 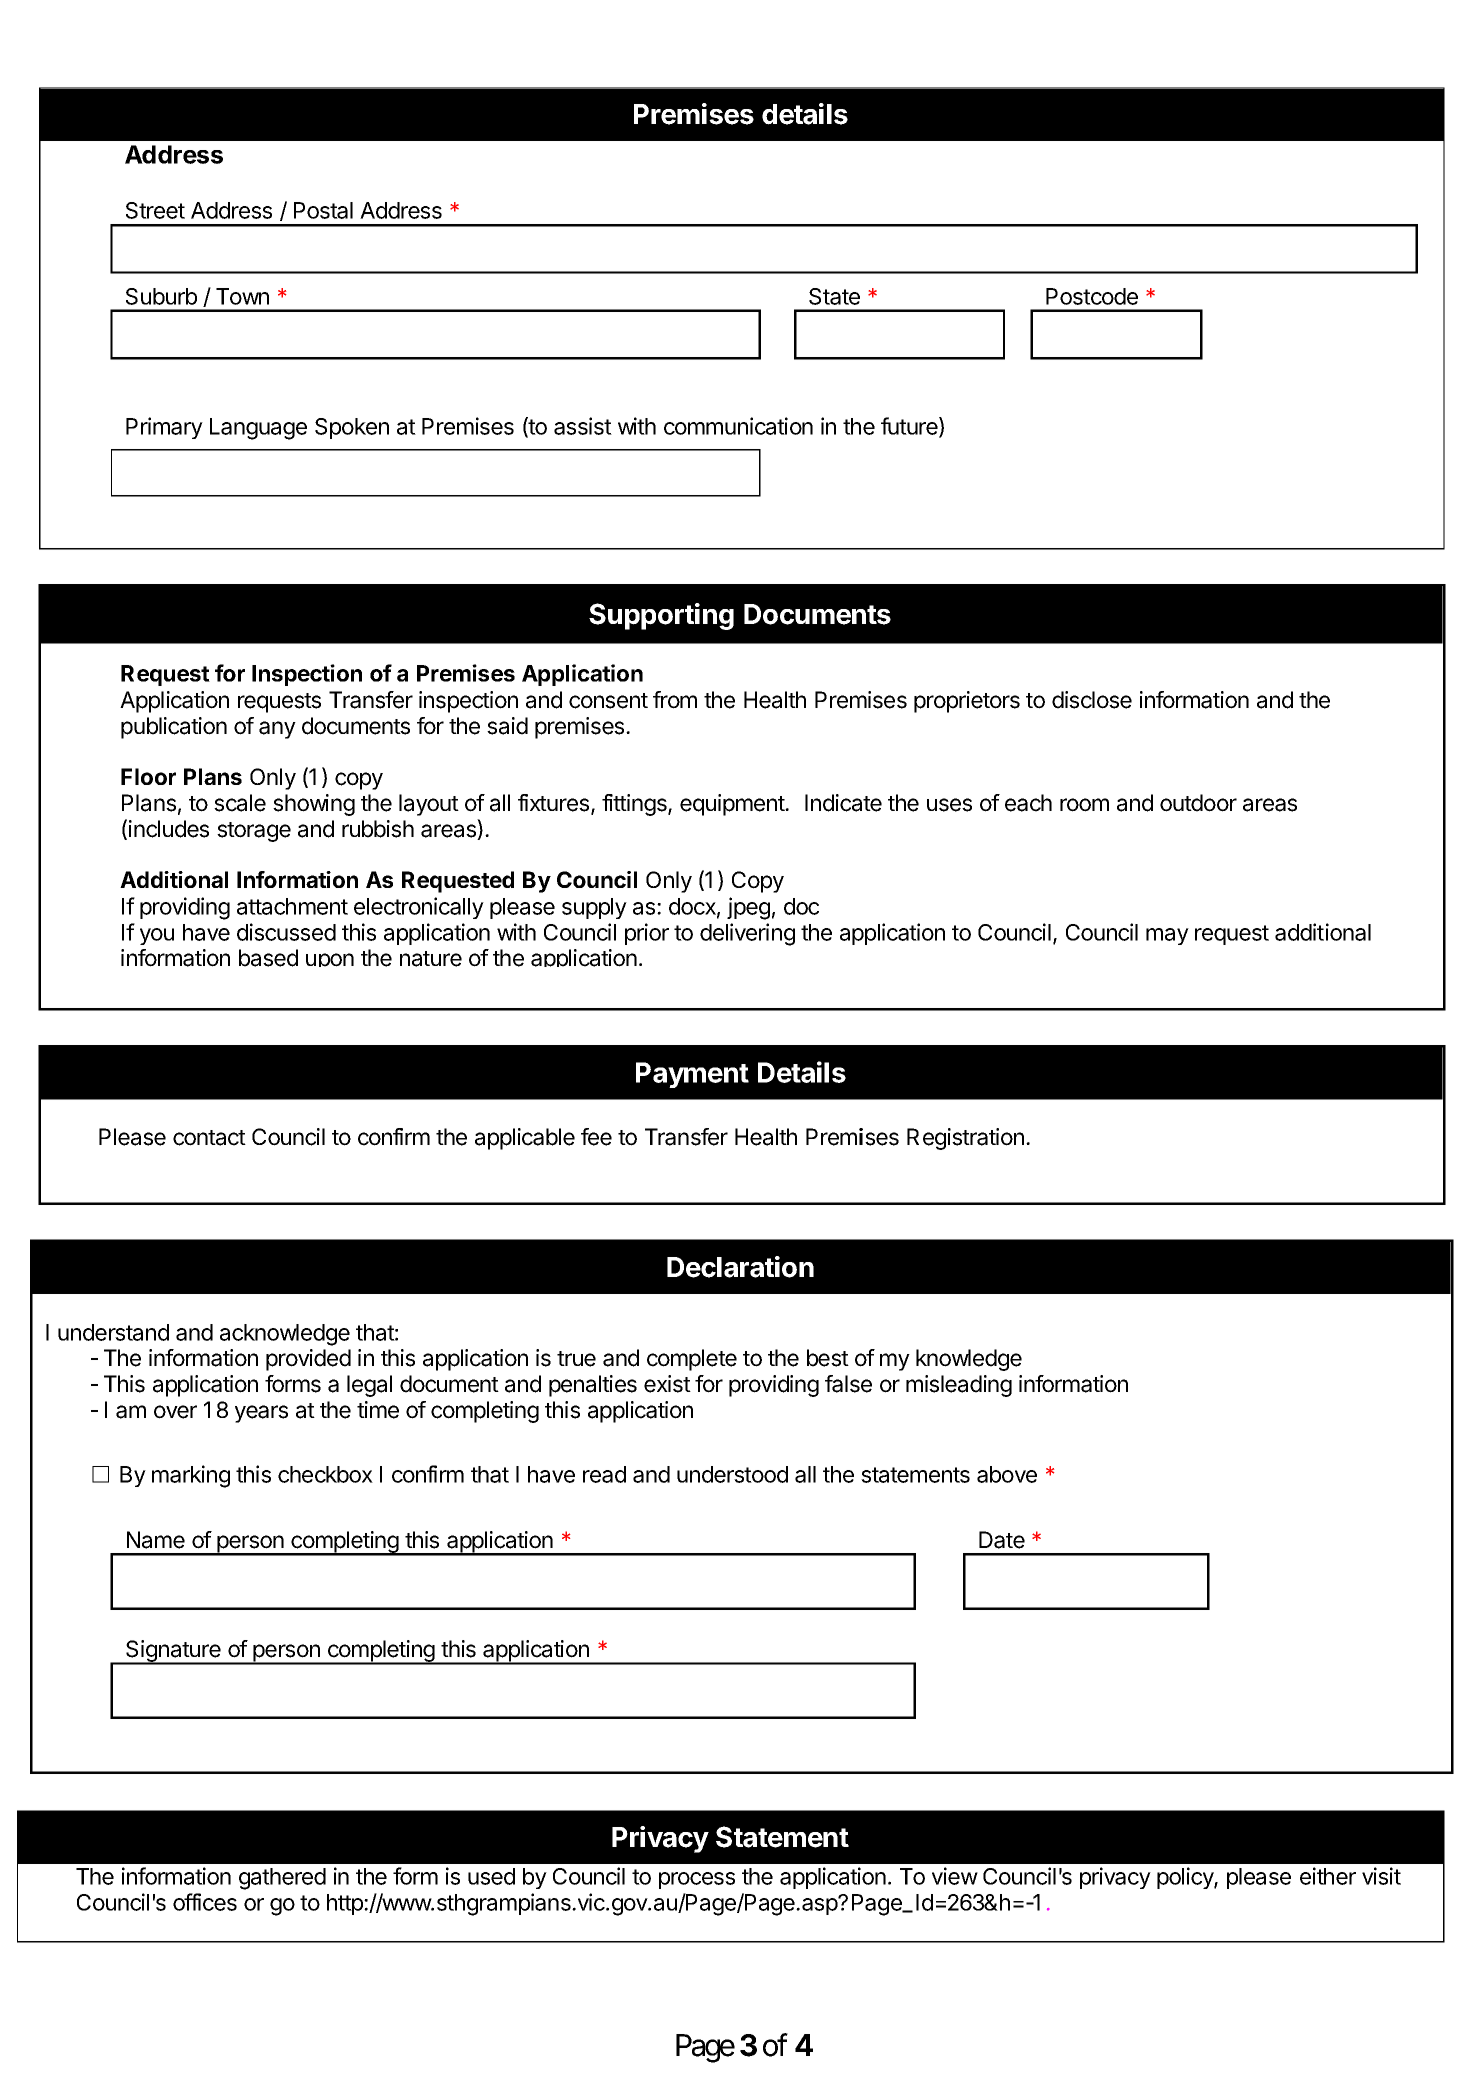 What do you see at coordinates (661, 616) in the screenshot?
I see `Supporting` at bounding box center [661, 616].
